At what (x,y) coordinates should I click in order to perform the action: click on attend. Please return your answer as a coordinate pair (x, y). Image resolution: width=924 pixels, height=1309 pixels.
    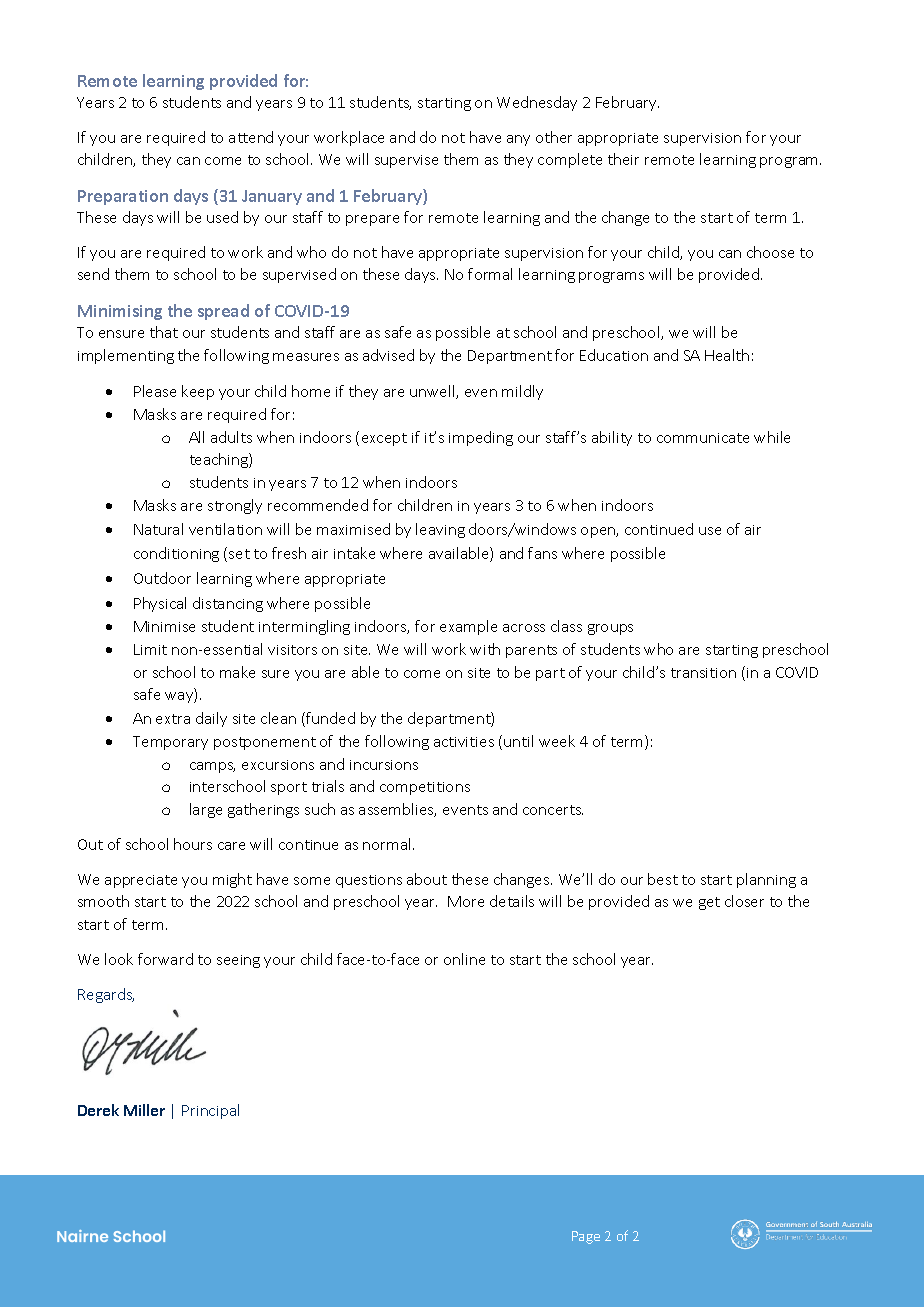
    Looking at the image, I should click on (251, 137).
